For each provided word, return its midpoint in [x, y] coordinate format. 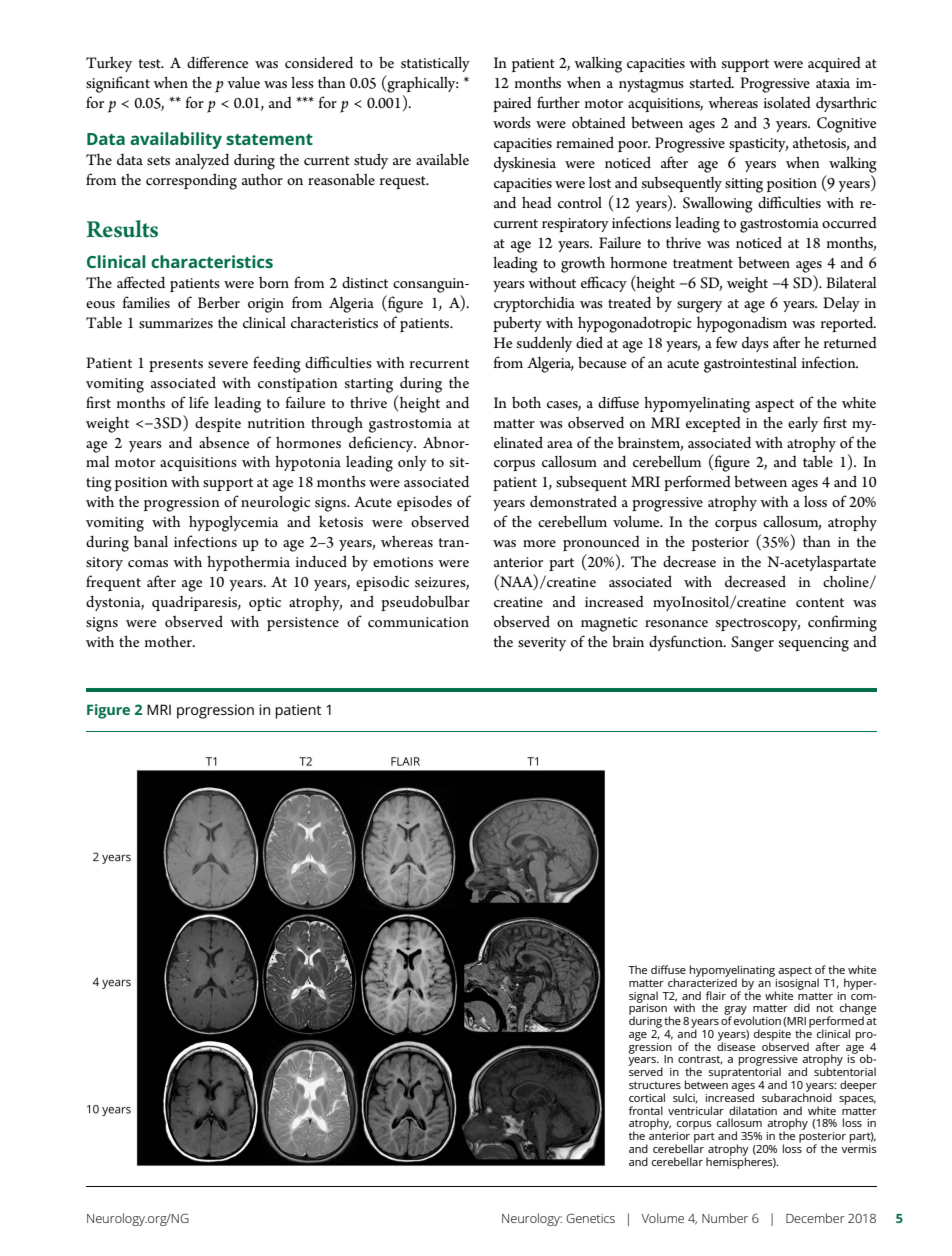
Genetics [590, 1218]
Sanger [752, 644]
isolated [787, 102]
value [243, 82]
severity [542, 644]
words [512, 122]
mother [169, 641]
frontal [646, 1110]
